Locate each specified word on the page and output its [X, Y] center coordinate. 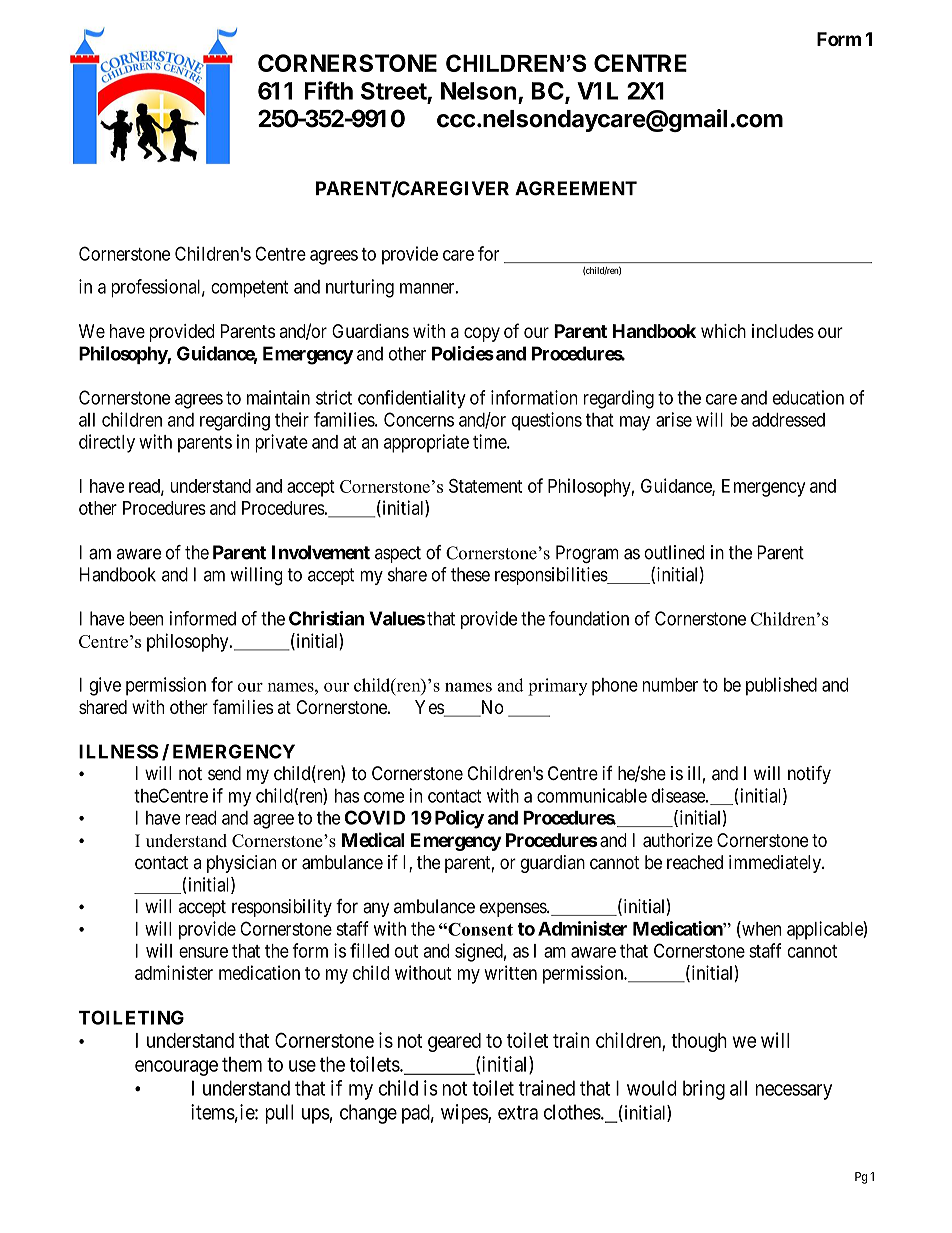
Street [394, 91]
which [723, 331]
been [146, 618]
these [470, 574]
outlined [674, 552]
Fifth [328, 90]
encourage [176, 1068]
